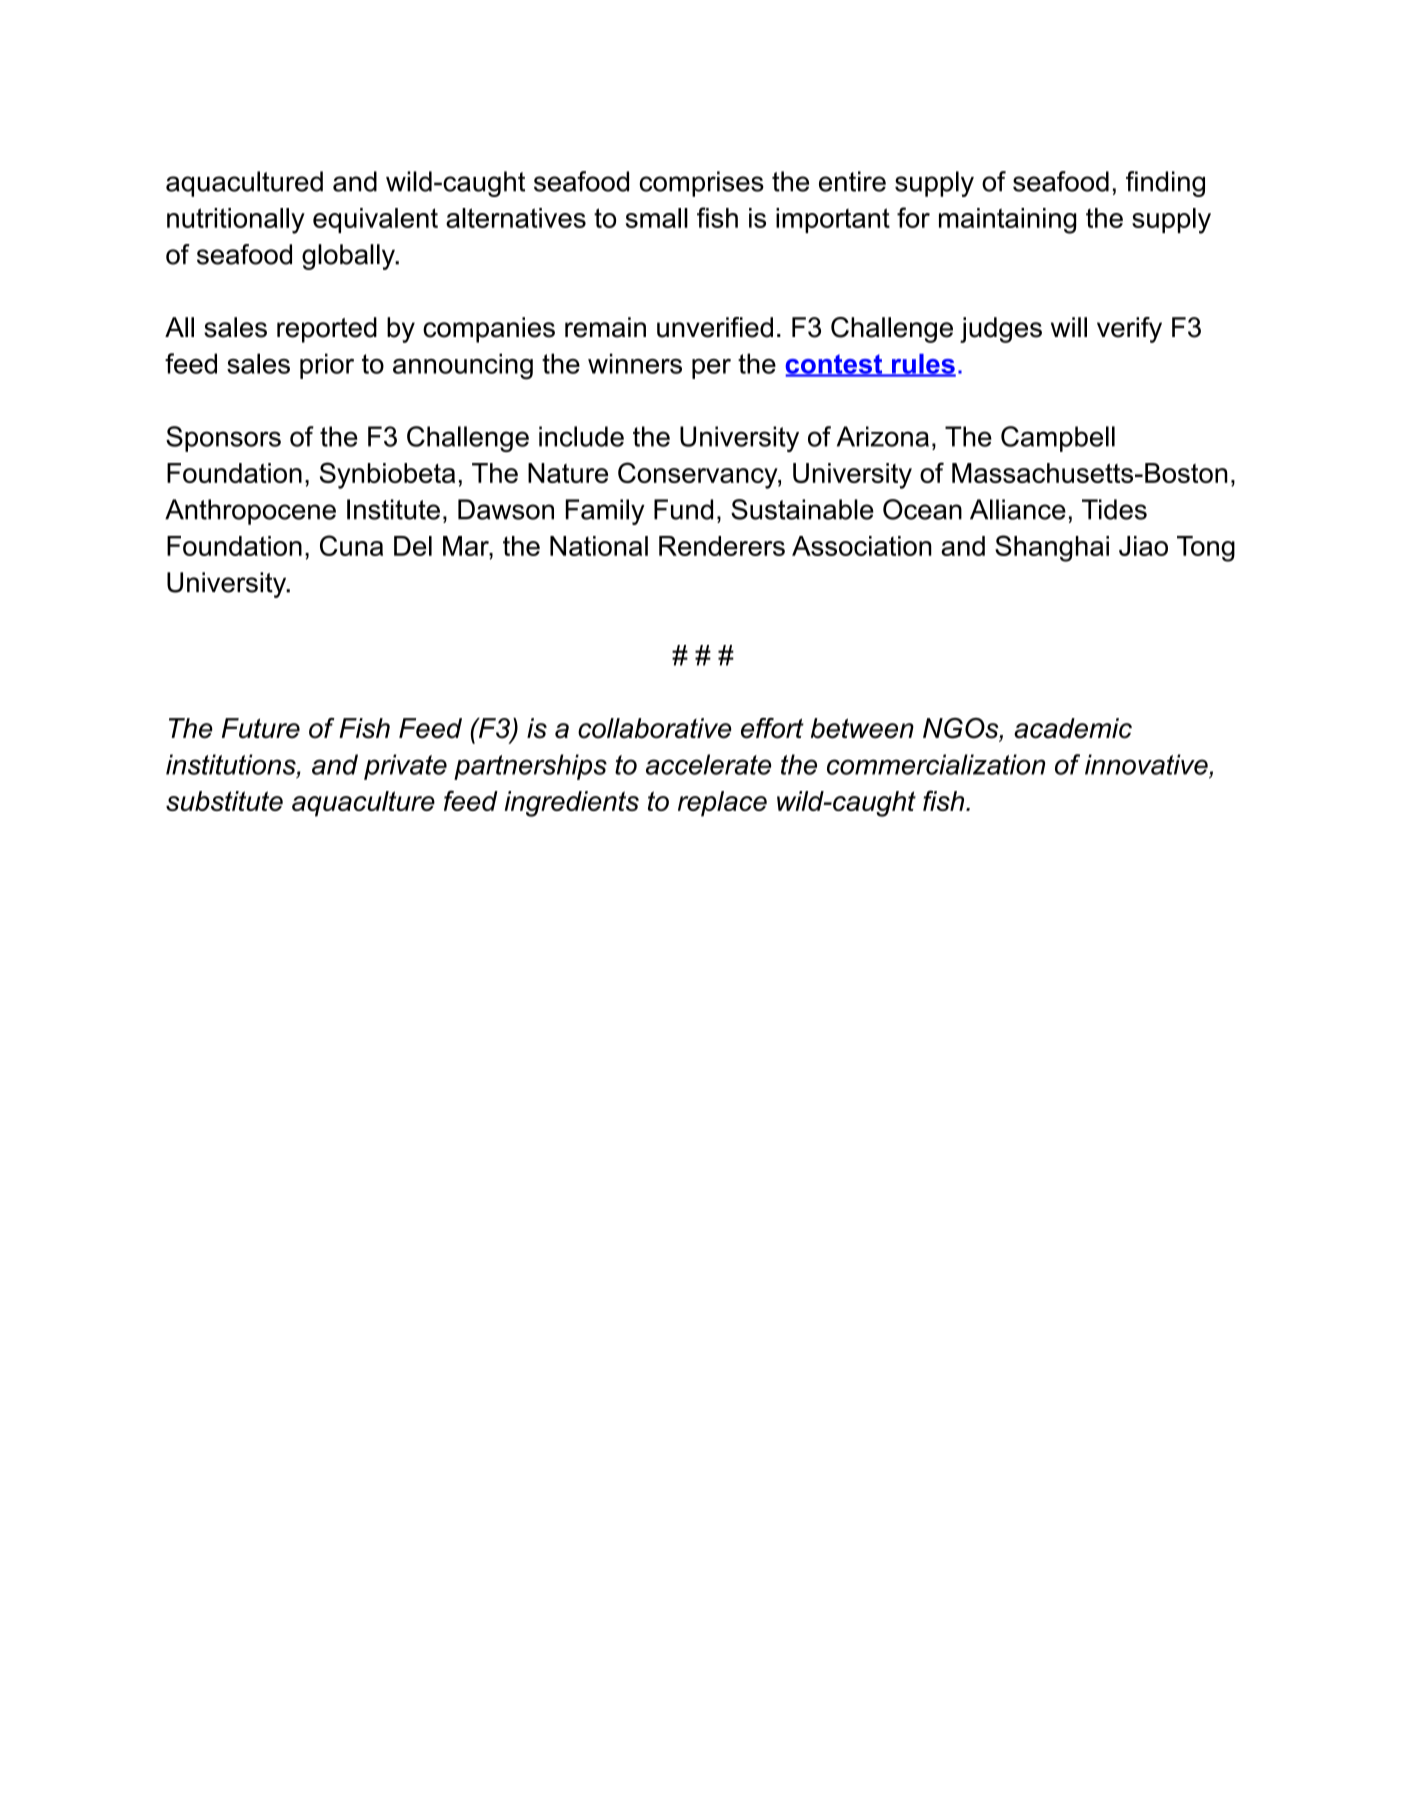 This image has width=1406, height=1819. What do you see at coordinates (1052, 548) in the image?
I see `Shanghai` at bounding box center [1052, 548].
